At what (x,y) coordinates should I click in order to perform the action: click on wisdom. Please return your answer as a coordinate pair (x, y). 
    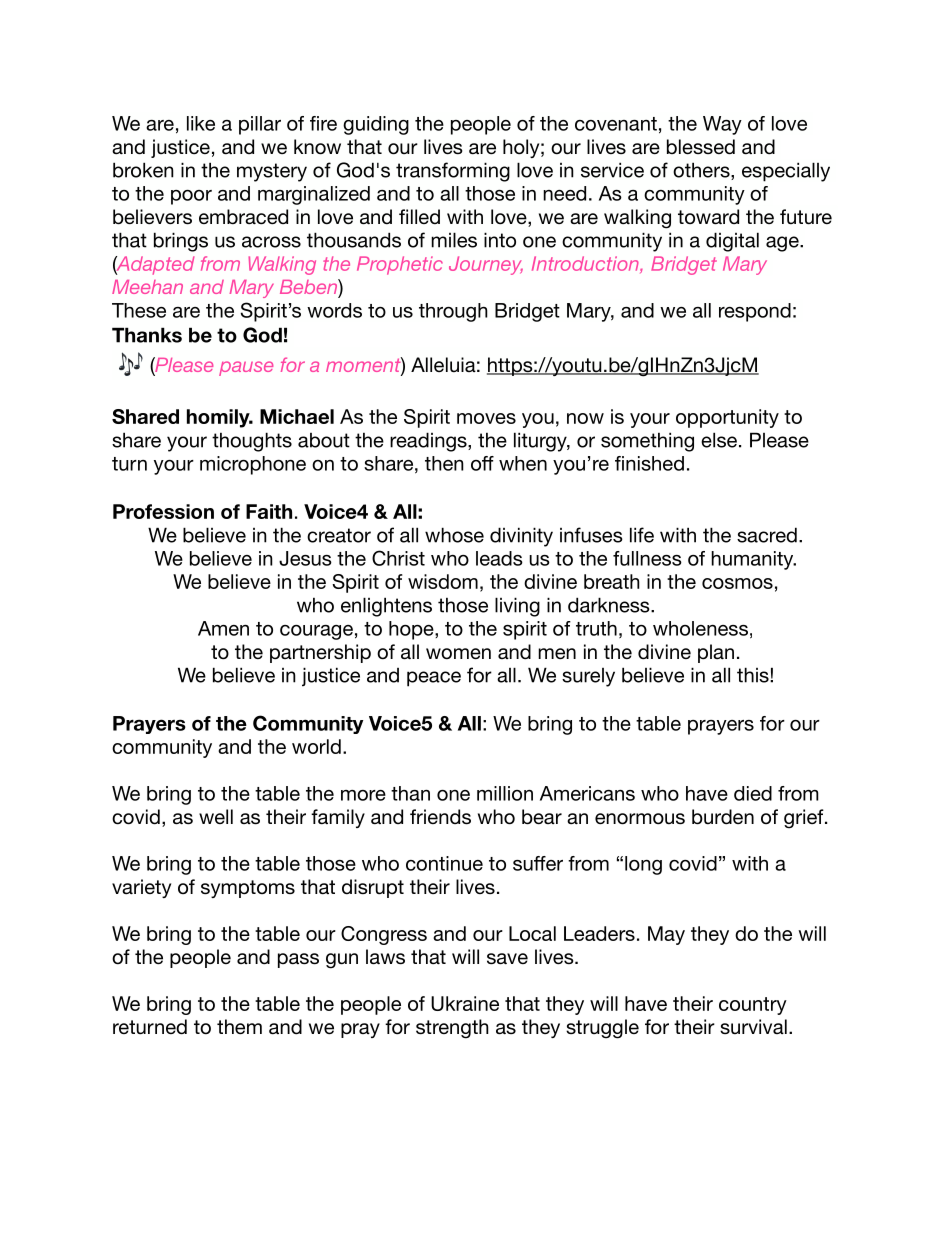
    Looking at the image, I should click on (443, 581).
